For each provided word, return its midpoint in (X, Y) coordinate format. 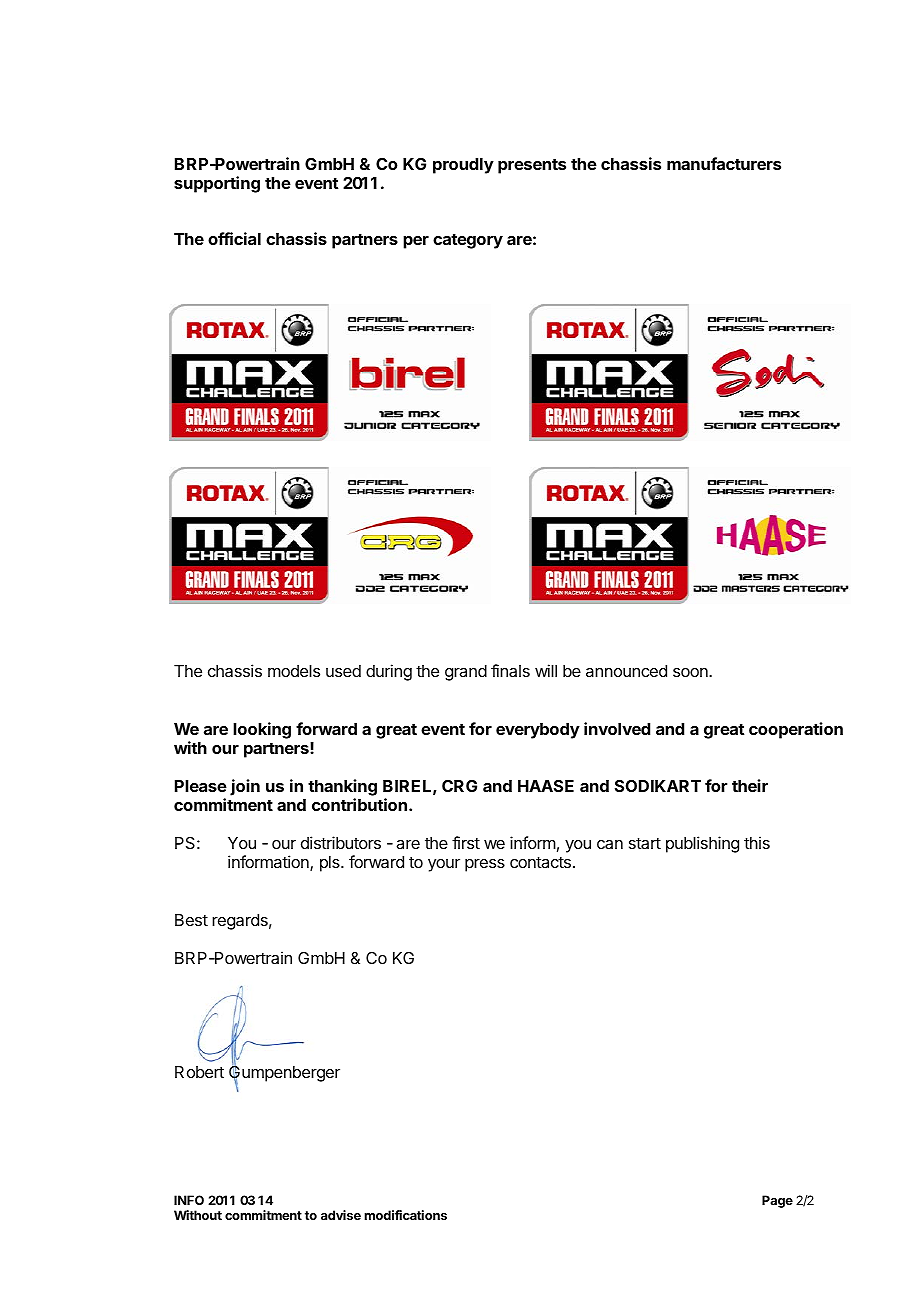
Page (777, 1201)
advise (341, 1215)
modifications (405, 1215)
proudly (463, 166)
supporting (217, 184)
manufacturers (724, 163)
